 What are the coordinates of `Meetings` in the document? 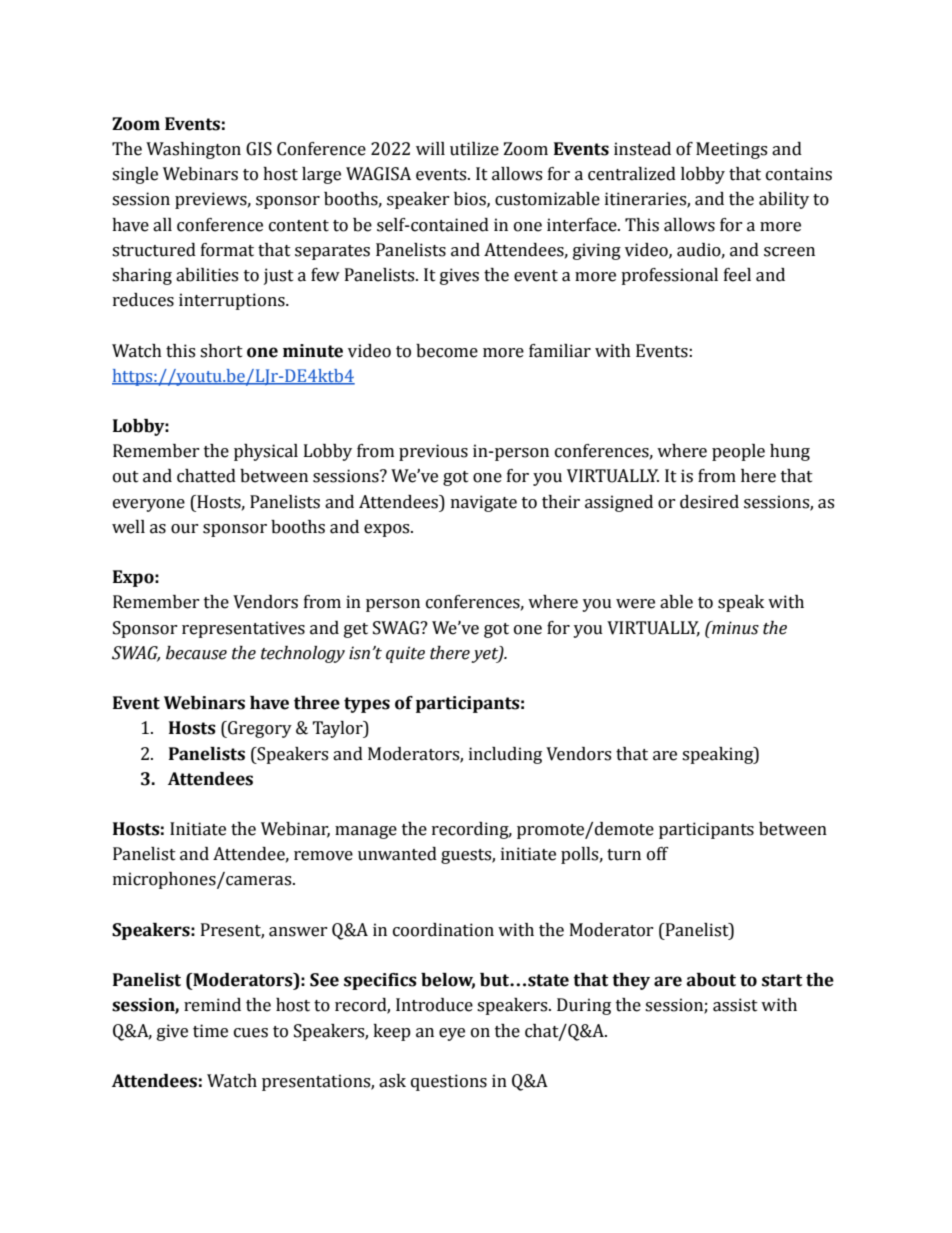 It's located at (731, 150).
